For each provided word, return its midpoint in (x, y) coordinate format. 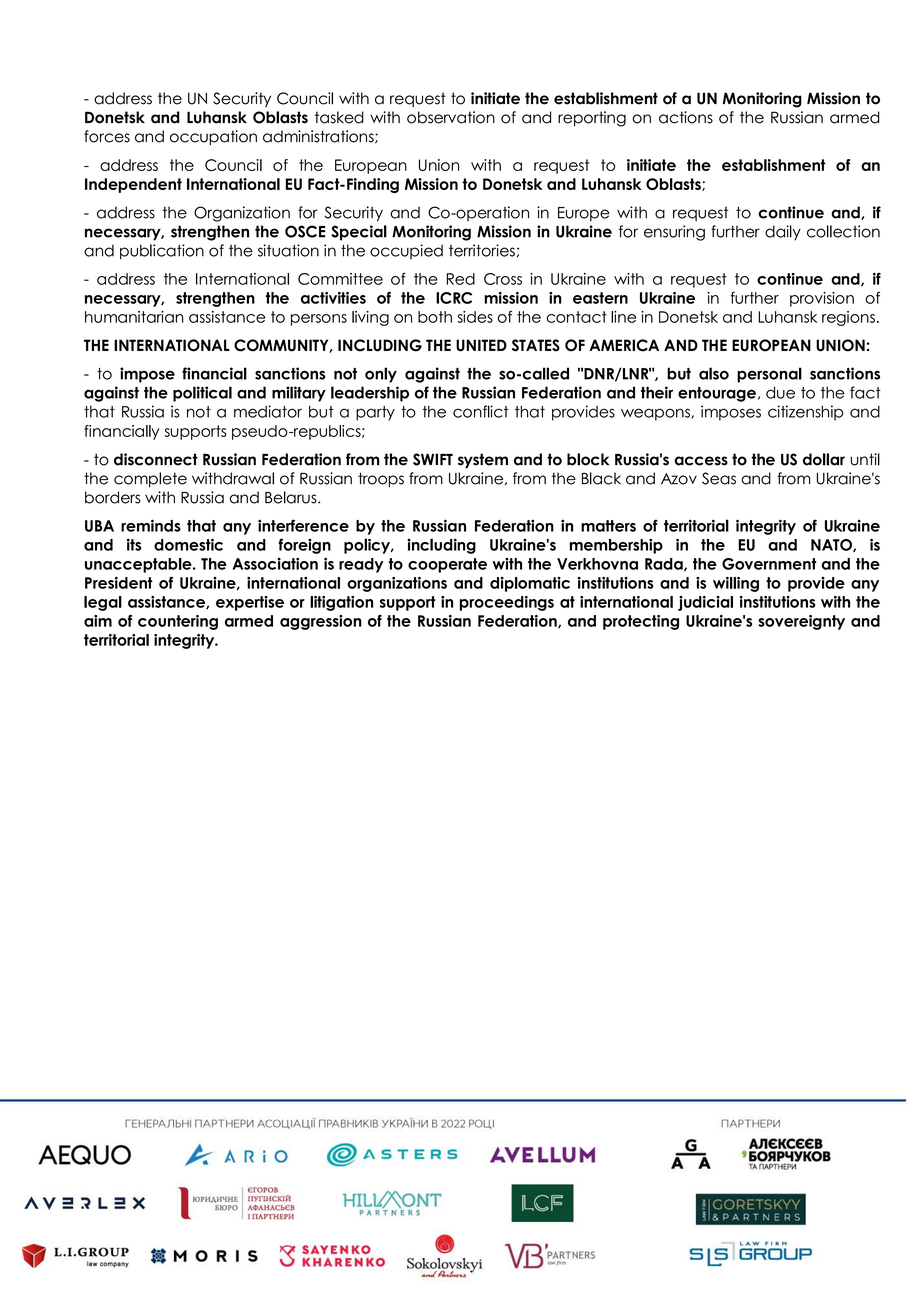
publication (162, 252)
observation (451, 117)
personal (769, 375)
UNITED (481, 345)
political (202, 394)
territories (482, 250)
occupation (213, 137)
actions (686, 117)
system (483, 461)
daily (783, 232)
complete (150, 479)
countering (178, 622)
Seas (719, 478)
